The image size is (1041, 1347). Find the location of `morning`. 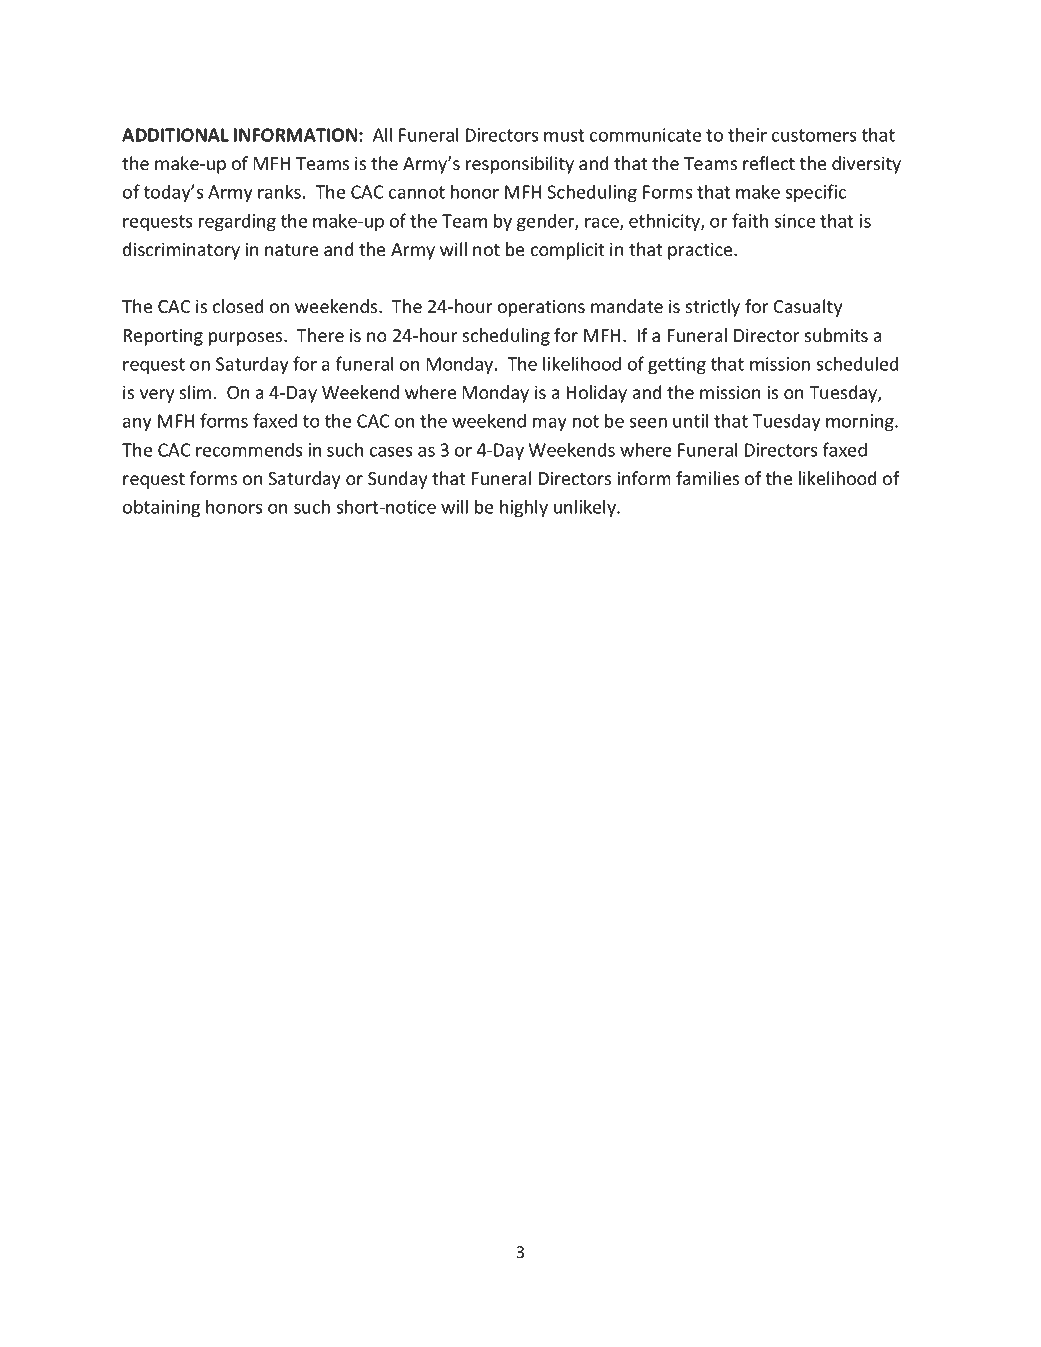

morning is located at coordinates (861, 422).
